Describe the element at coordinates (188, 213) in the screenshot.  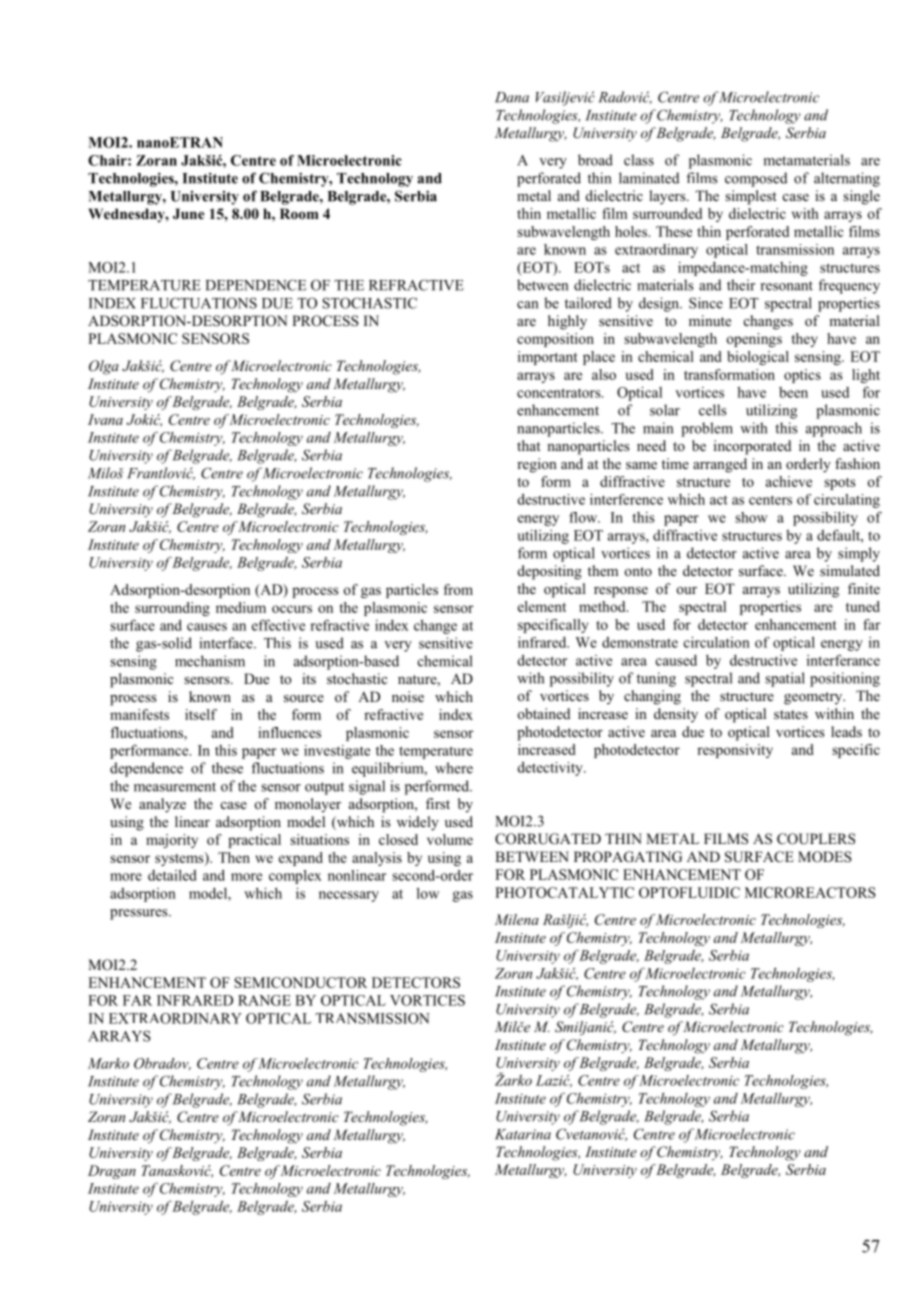
I see `June` at that location.
